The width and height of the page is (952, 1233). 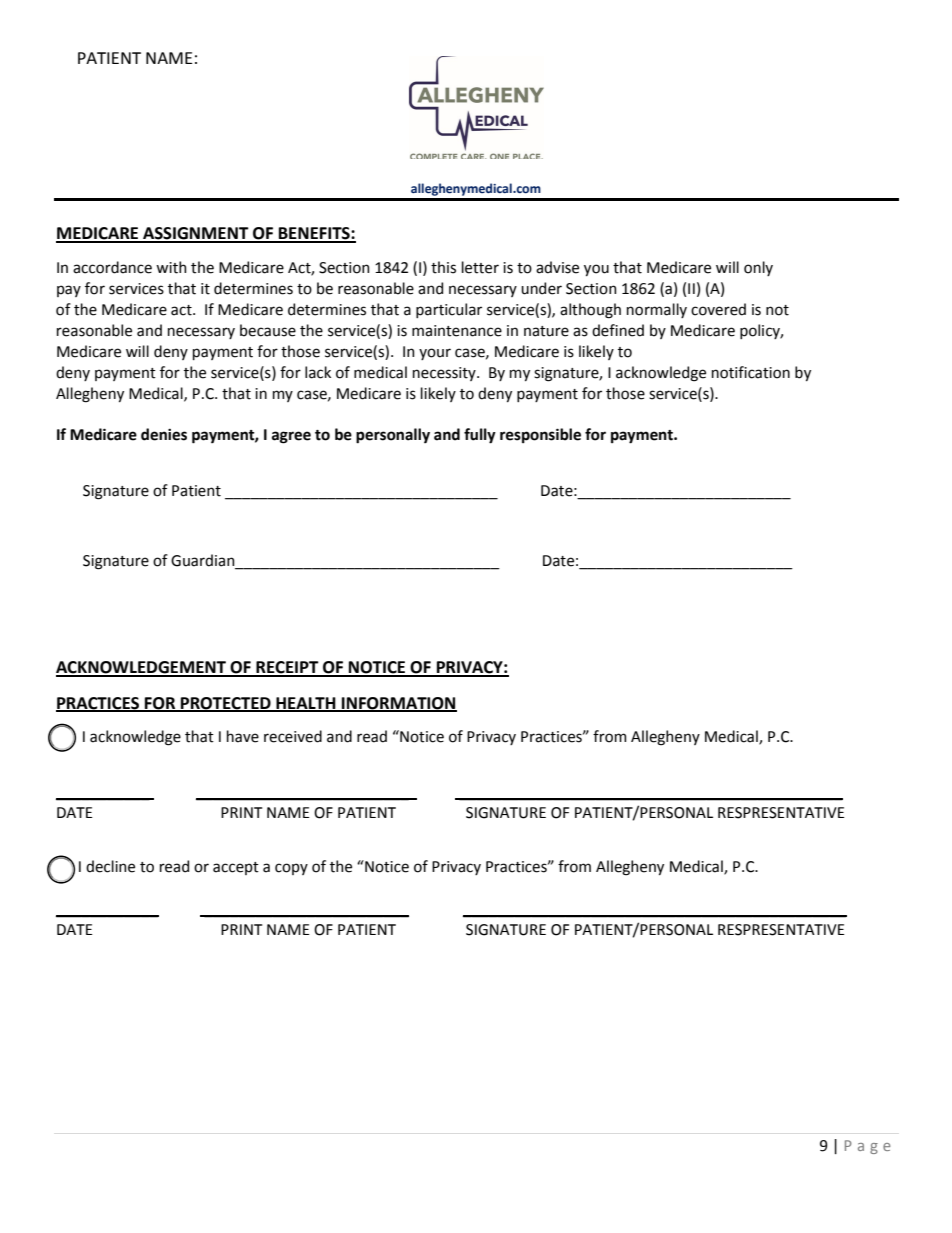 What do you see at coordinates (171, 267) in the page?
I see `with` at bounding box center [171, 267].
